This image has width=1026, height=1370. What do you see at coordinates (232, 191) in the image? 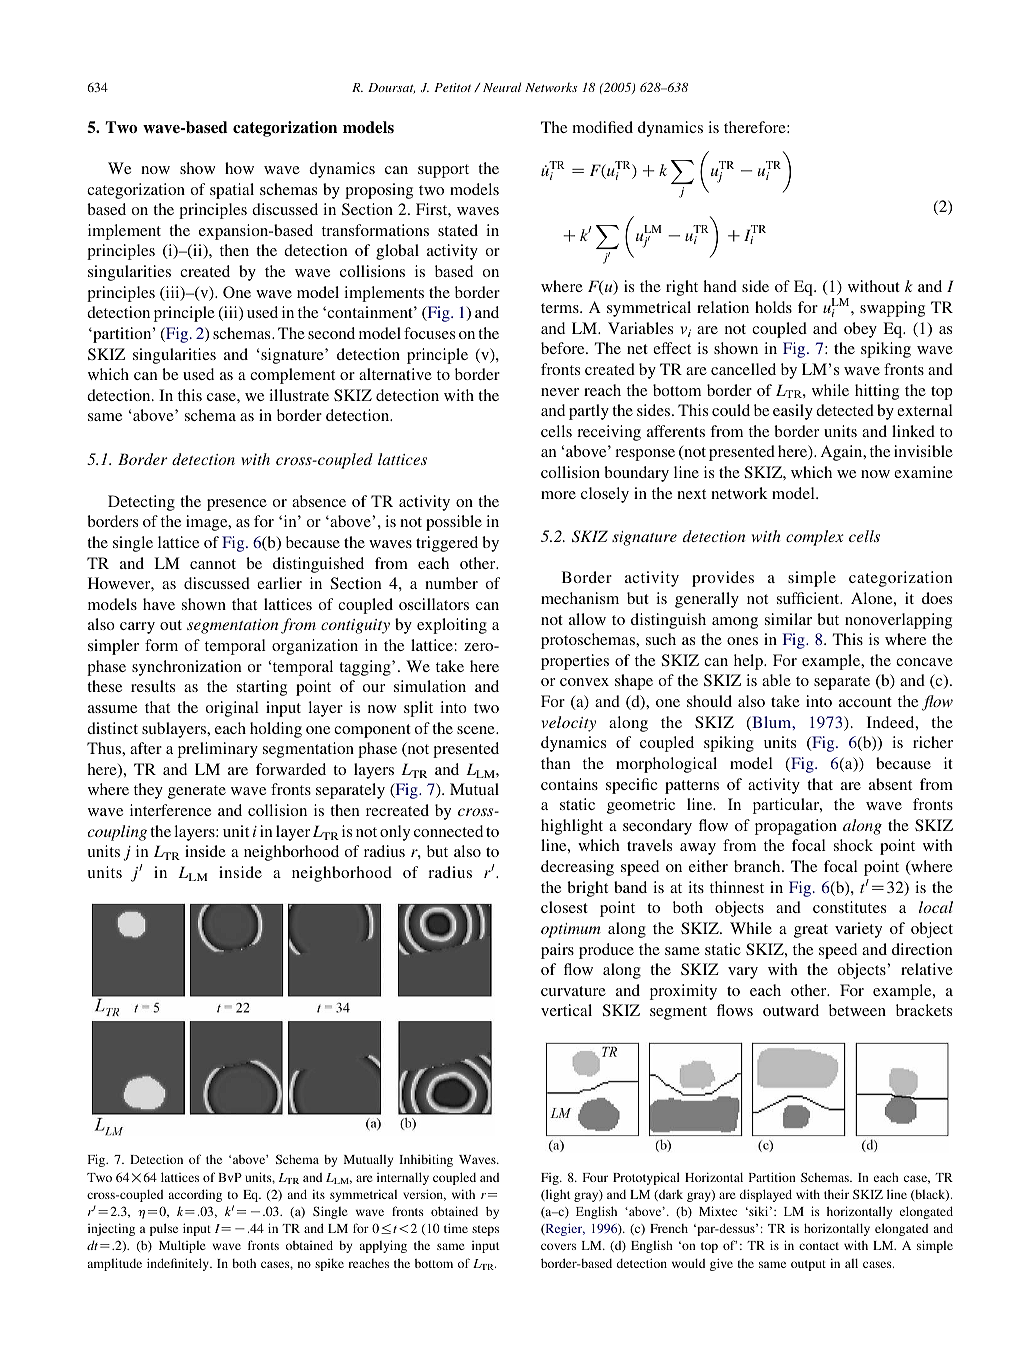
I see `spatial` at bounding box center [232, 191].
